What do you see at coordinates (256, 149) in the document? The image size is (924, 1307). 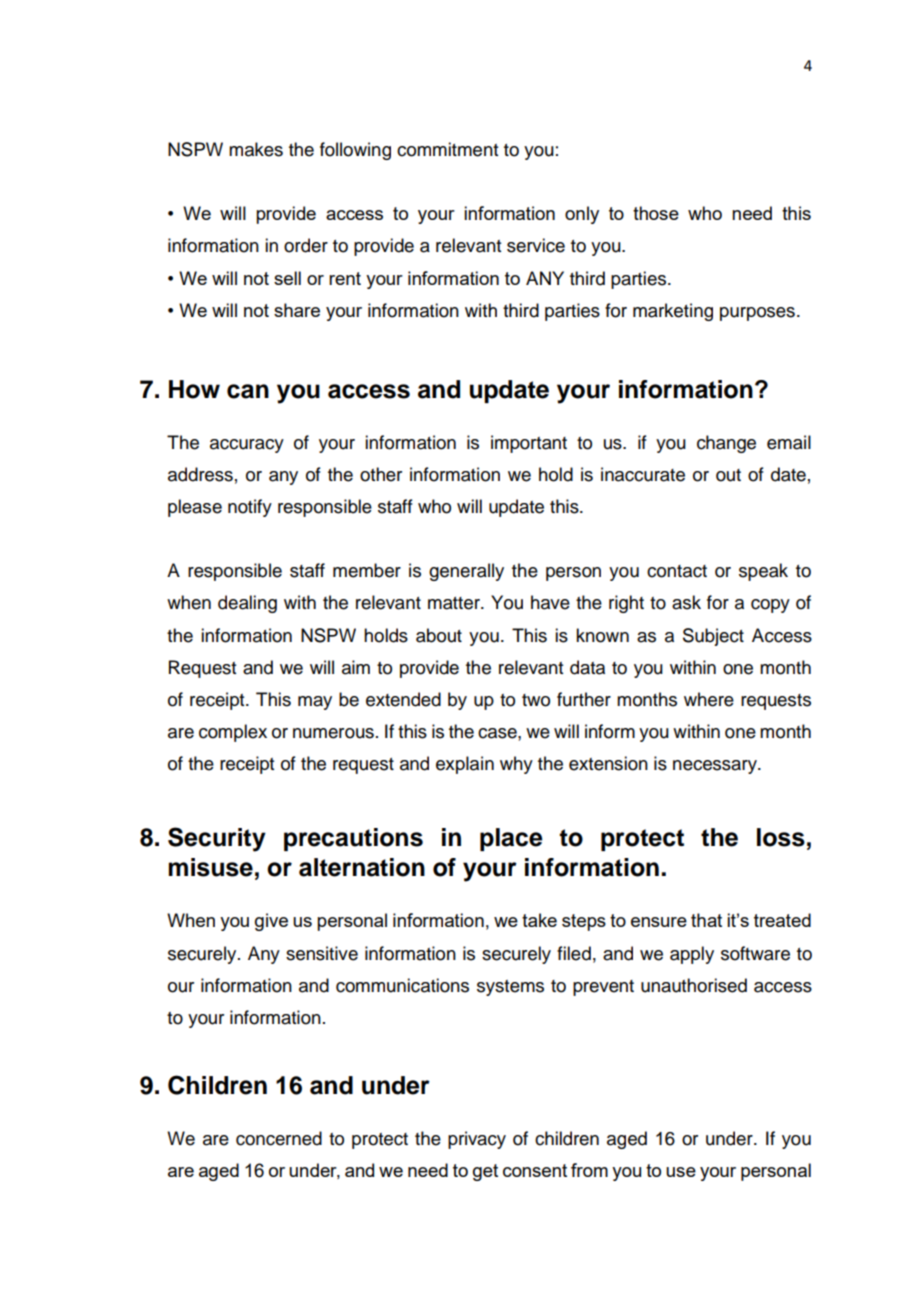 I see `makes` at bounding box center [256, 149].
